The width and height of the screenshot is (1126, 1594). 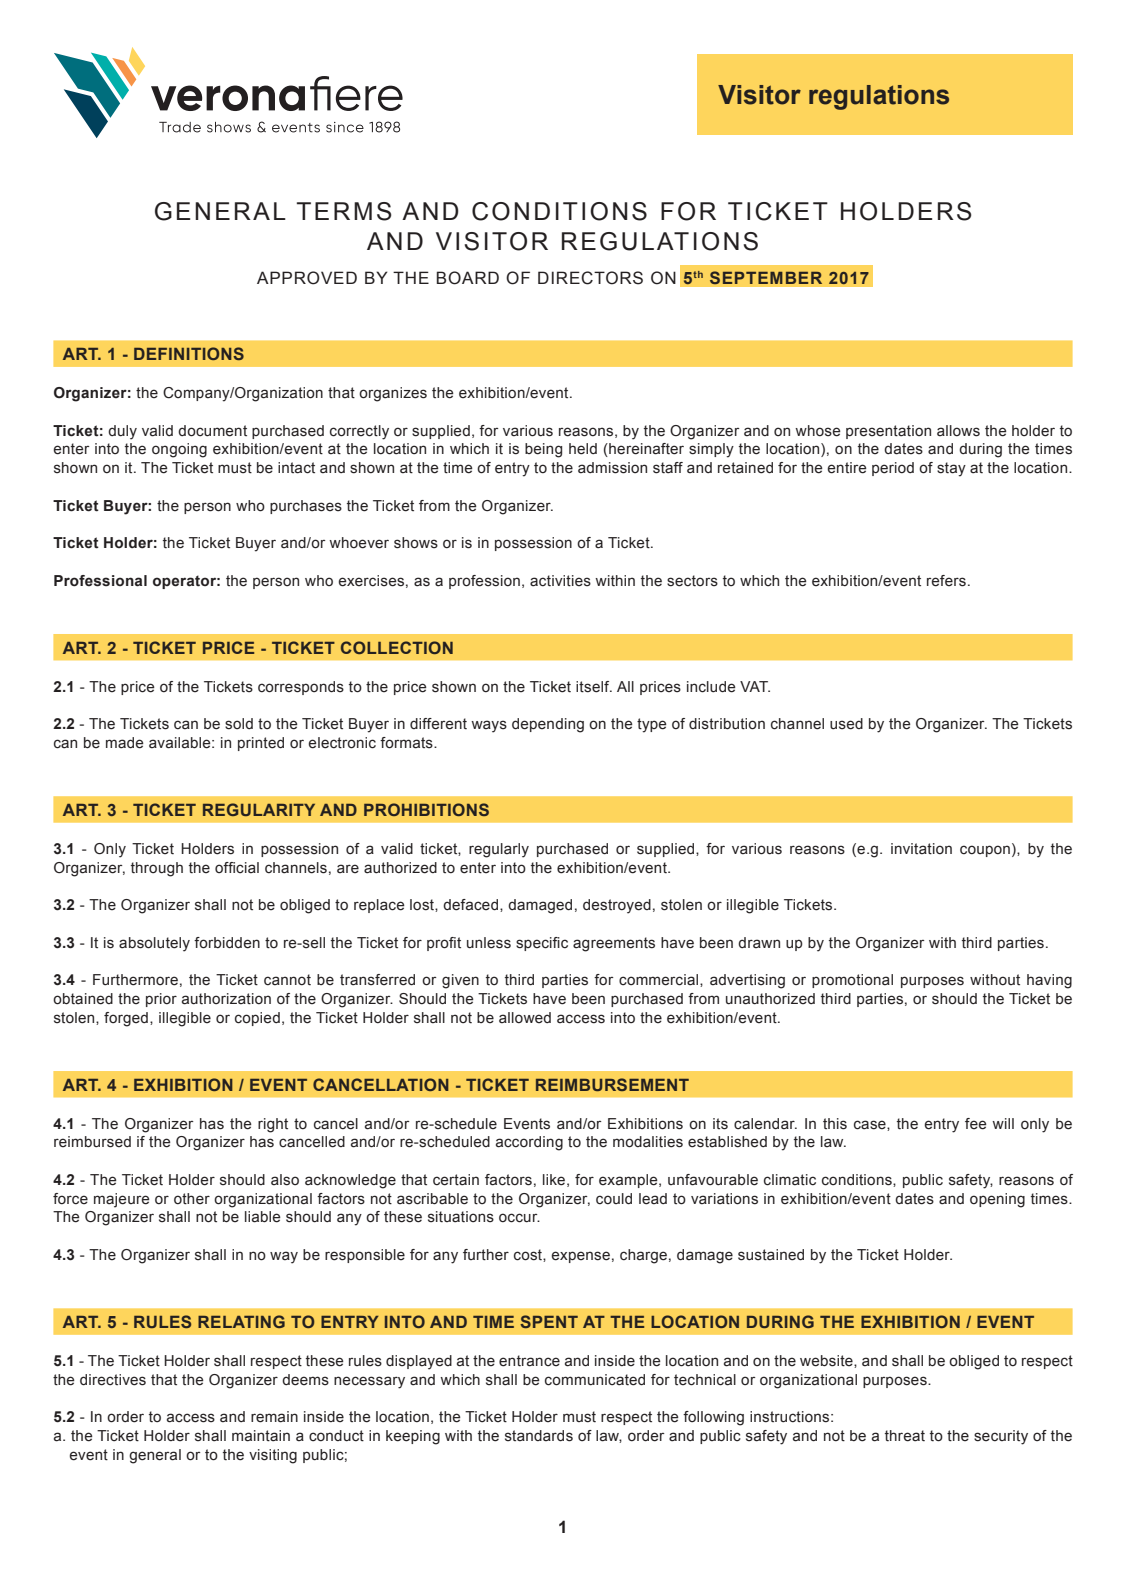 I want to click on maintain, so click(x=261, y=1436).
